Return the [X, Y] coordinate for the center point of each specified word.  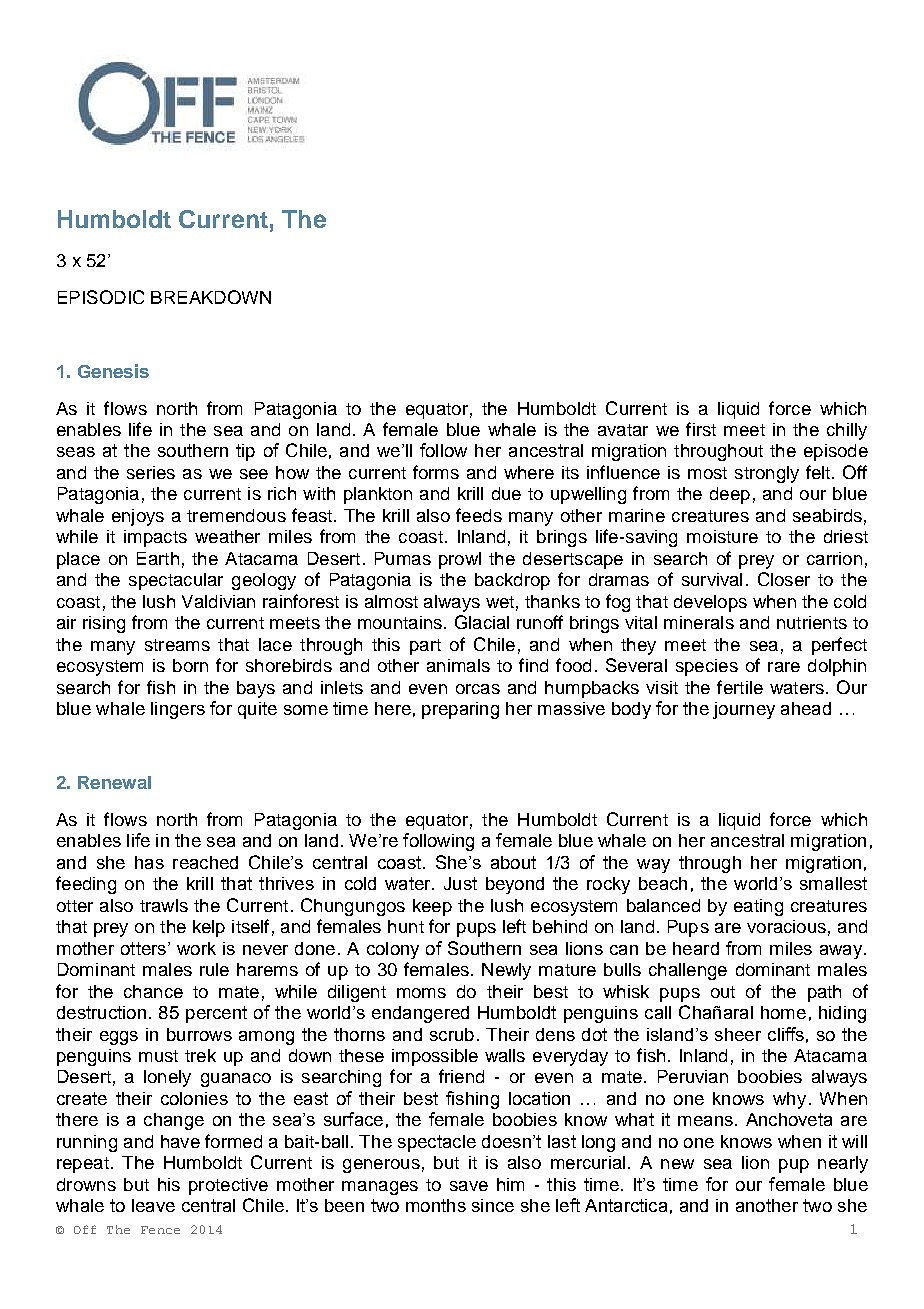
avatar [623, 430]
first [701, 429]
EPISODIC [101, 297]
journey [744, 710]
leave [153, 1205]
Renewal [114, 782]
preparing [460, 710]
